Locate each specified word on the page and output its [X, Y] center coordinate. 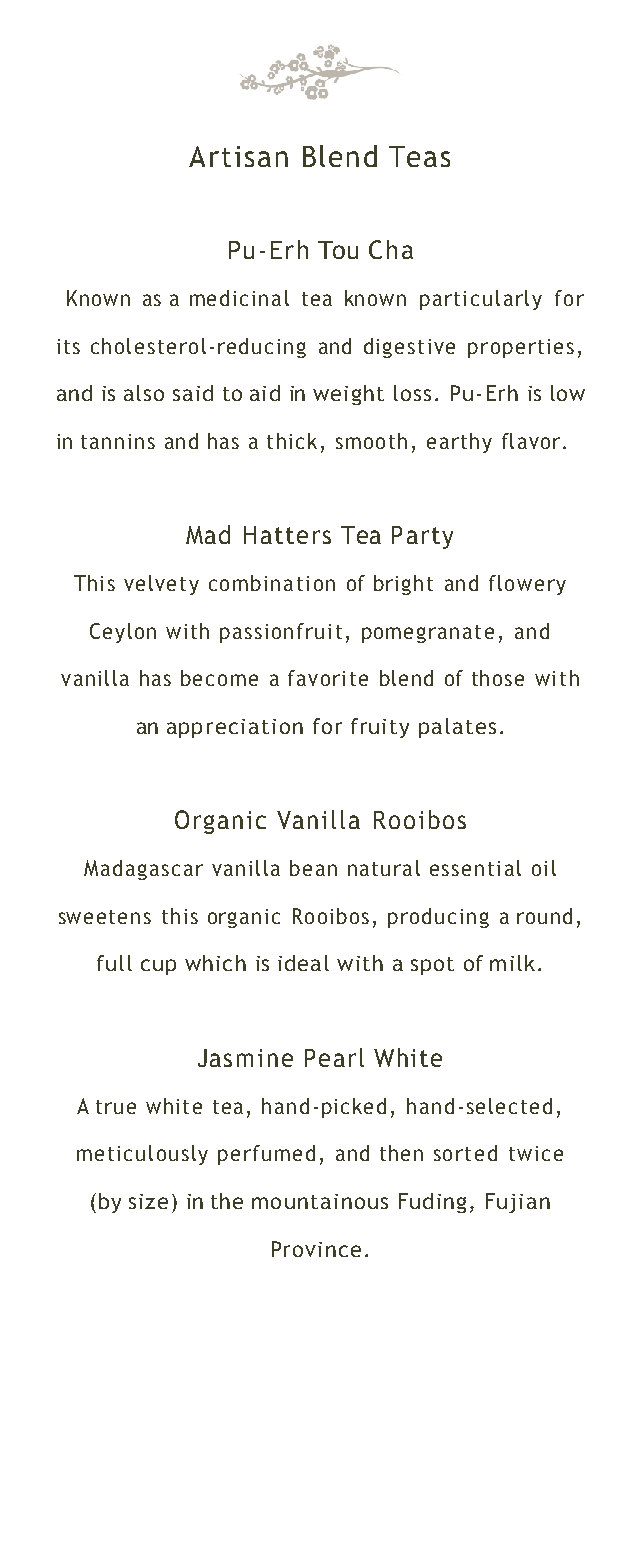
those [498, 678]
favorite [328, 678]
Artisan [238, 156]
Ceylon [123, 633]
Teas [419, 156]
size [148, 1201]
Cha [391, 249]
